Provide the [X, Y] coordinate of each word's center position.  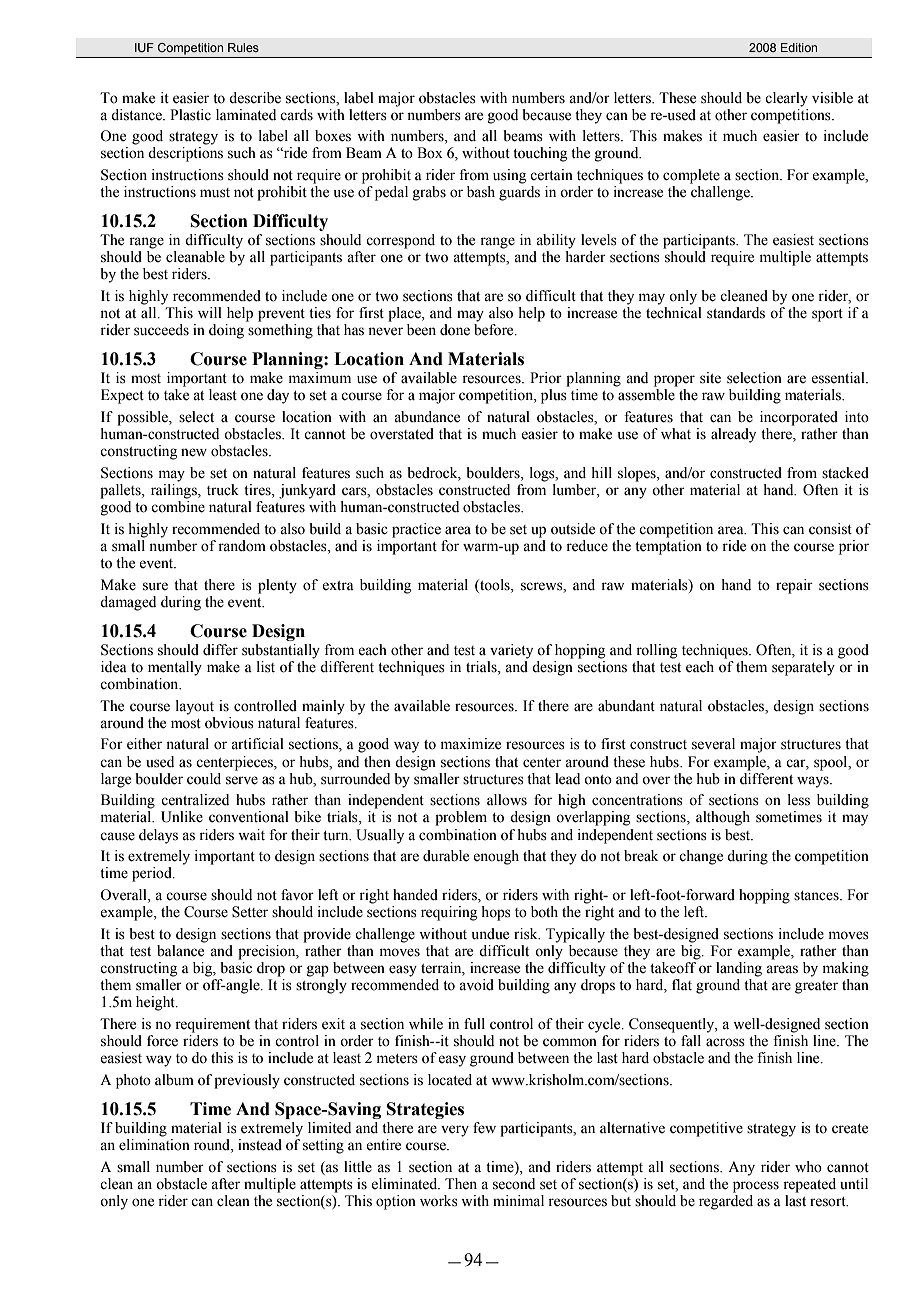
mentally [175, 668]
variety [511, 651]
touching [540, 154]
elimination [154, 1145]
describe [255, 98]
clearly [786, 99]
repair [794, 586]
